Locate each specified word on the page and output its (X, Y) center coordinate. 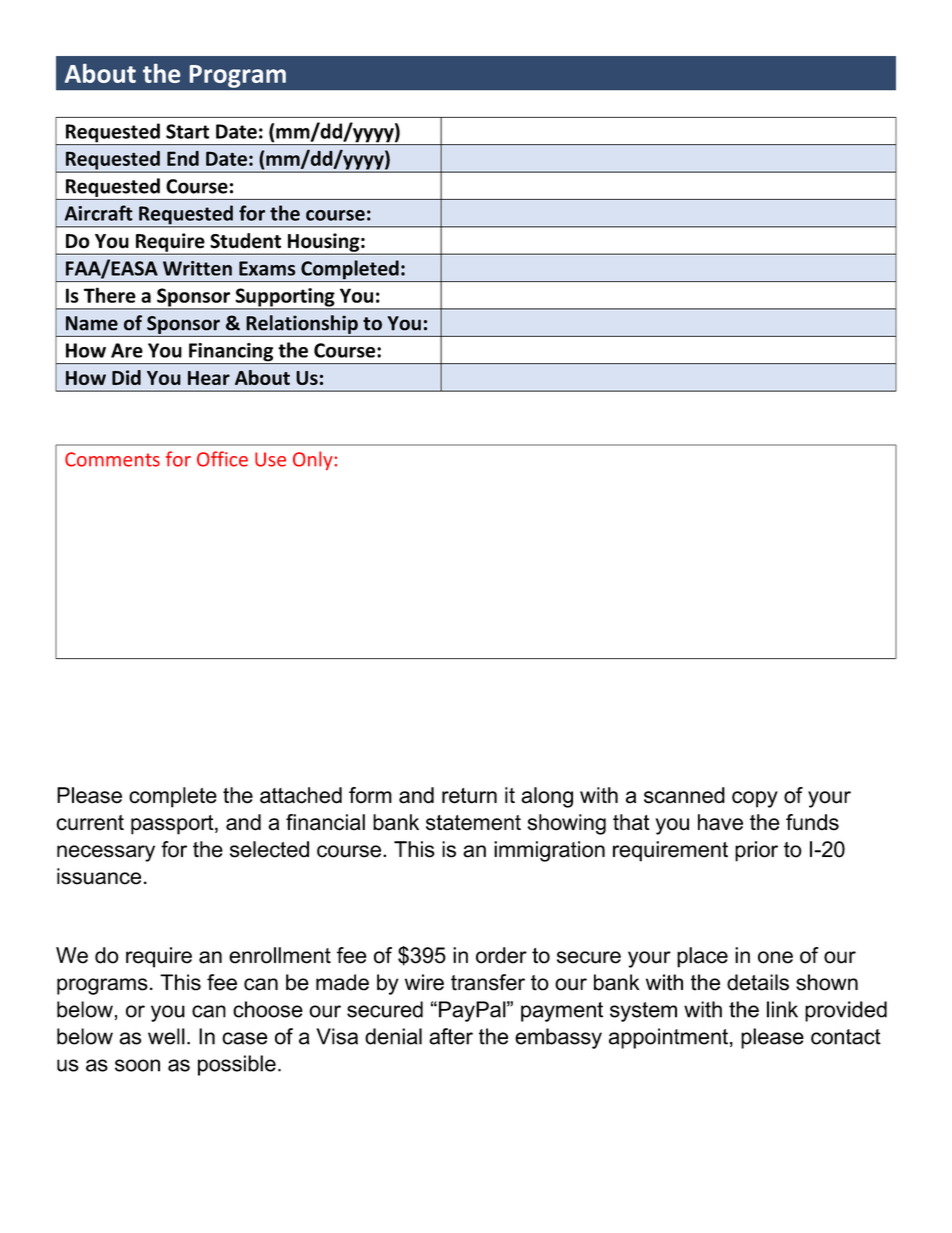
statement (473, 823)
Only (313, 460)
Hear (209, 378)
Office (222, 459)
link (782, 1009)
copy (755, 799)
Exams (267, 268)
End (183, 158)
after (451, 1036)
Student (245, 241)
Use (270, 459)
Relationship (302, 324)
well (166, 1036)
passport (173, 825)
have (720, 822)
